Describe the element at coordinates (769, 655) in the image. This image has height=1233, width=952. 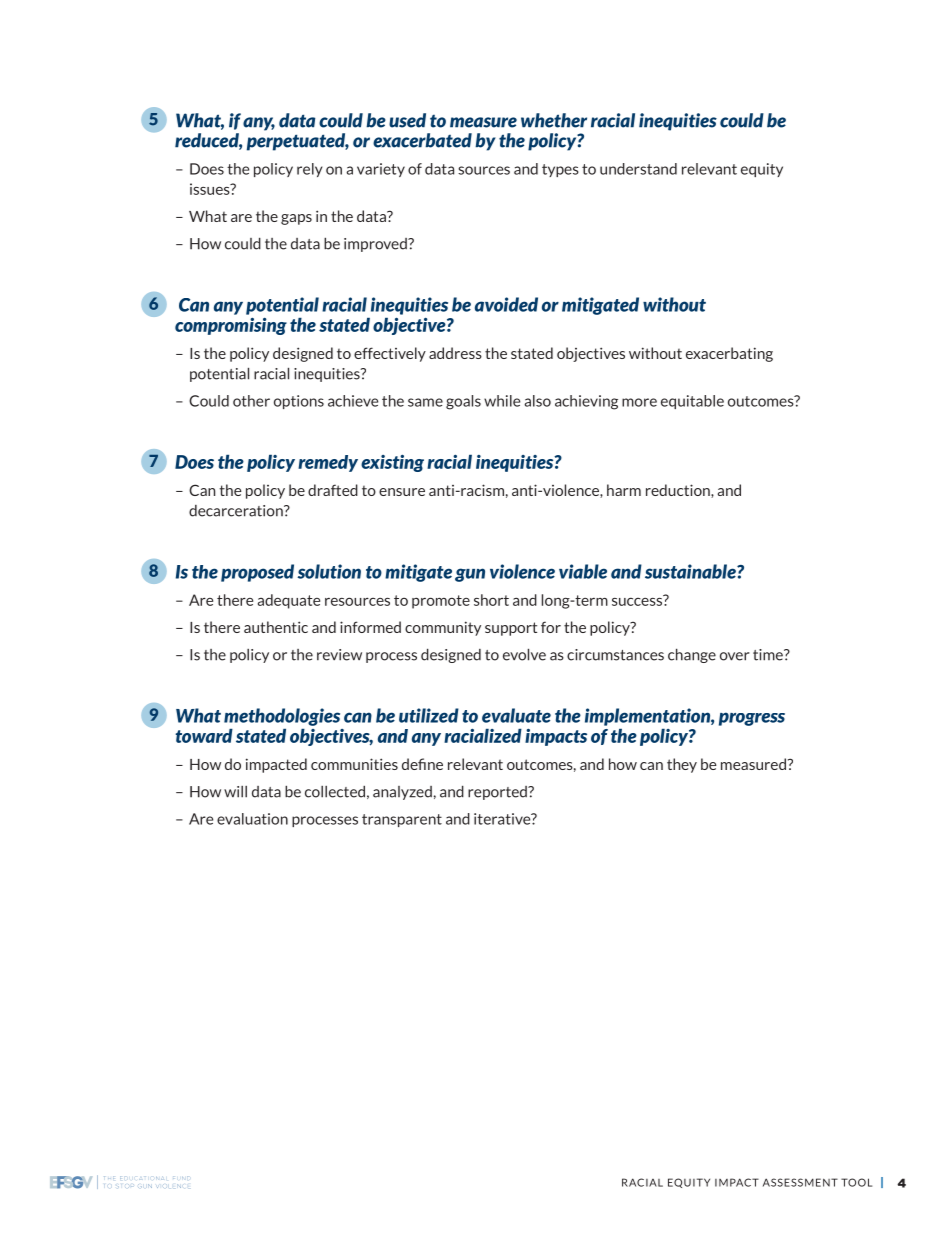
I see `time` at that location.
